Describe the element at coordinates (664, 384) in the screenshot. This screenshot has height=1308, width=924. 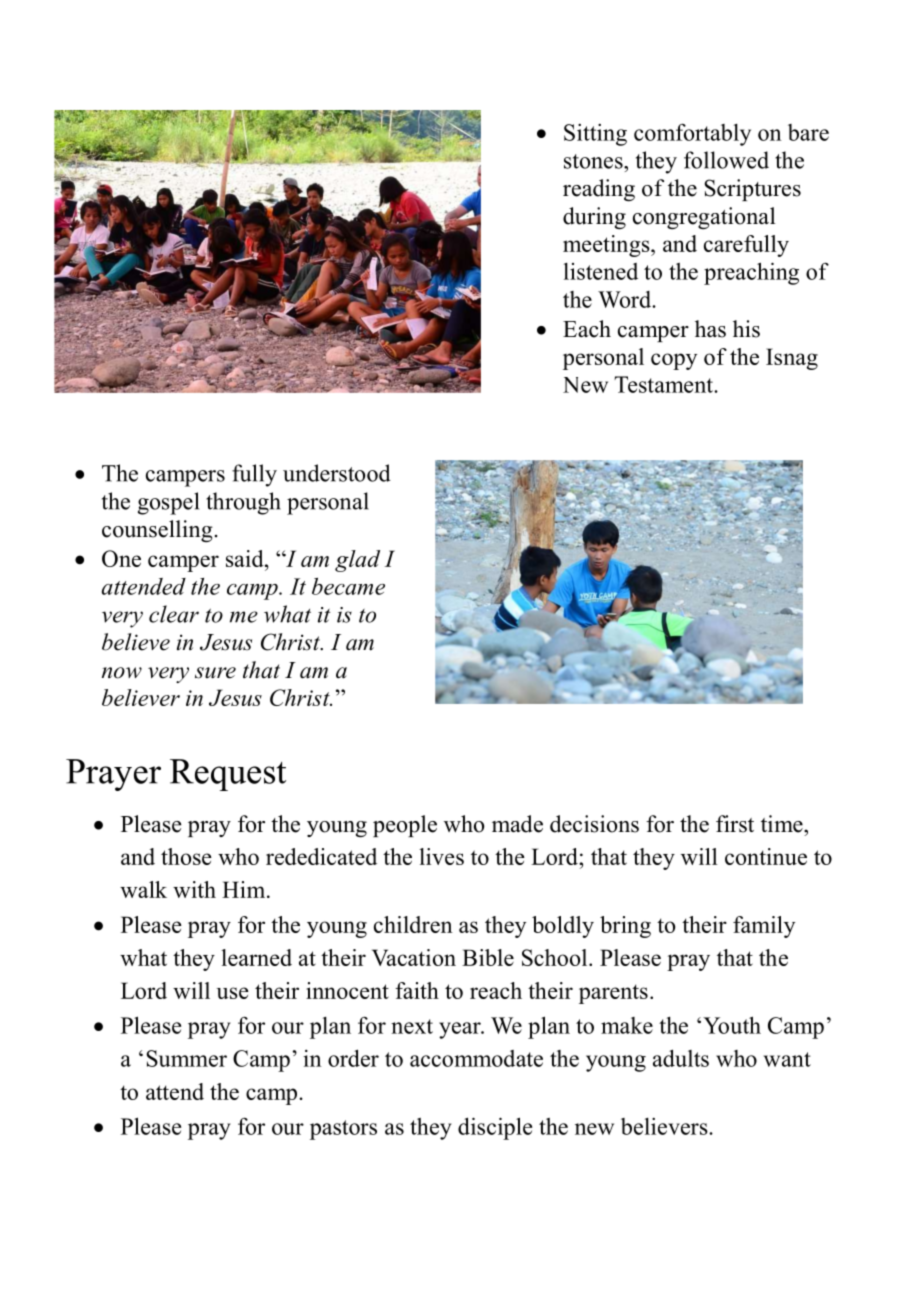
I see `Testament` at that location.
